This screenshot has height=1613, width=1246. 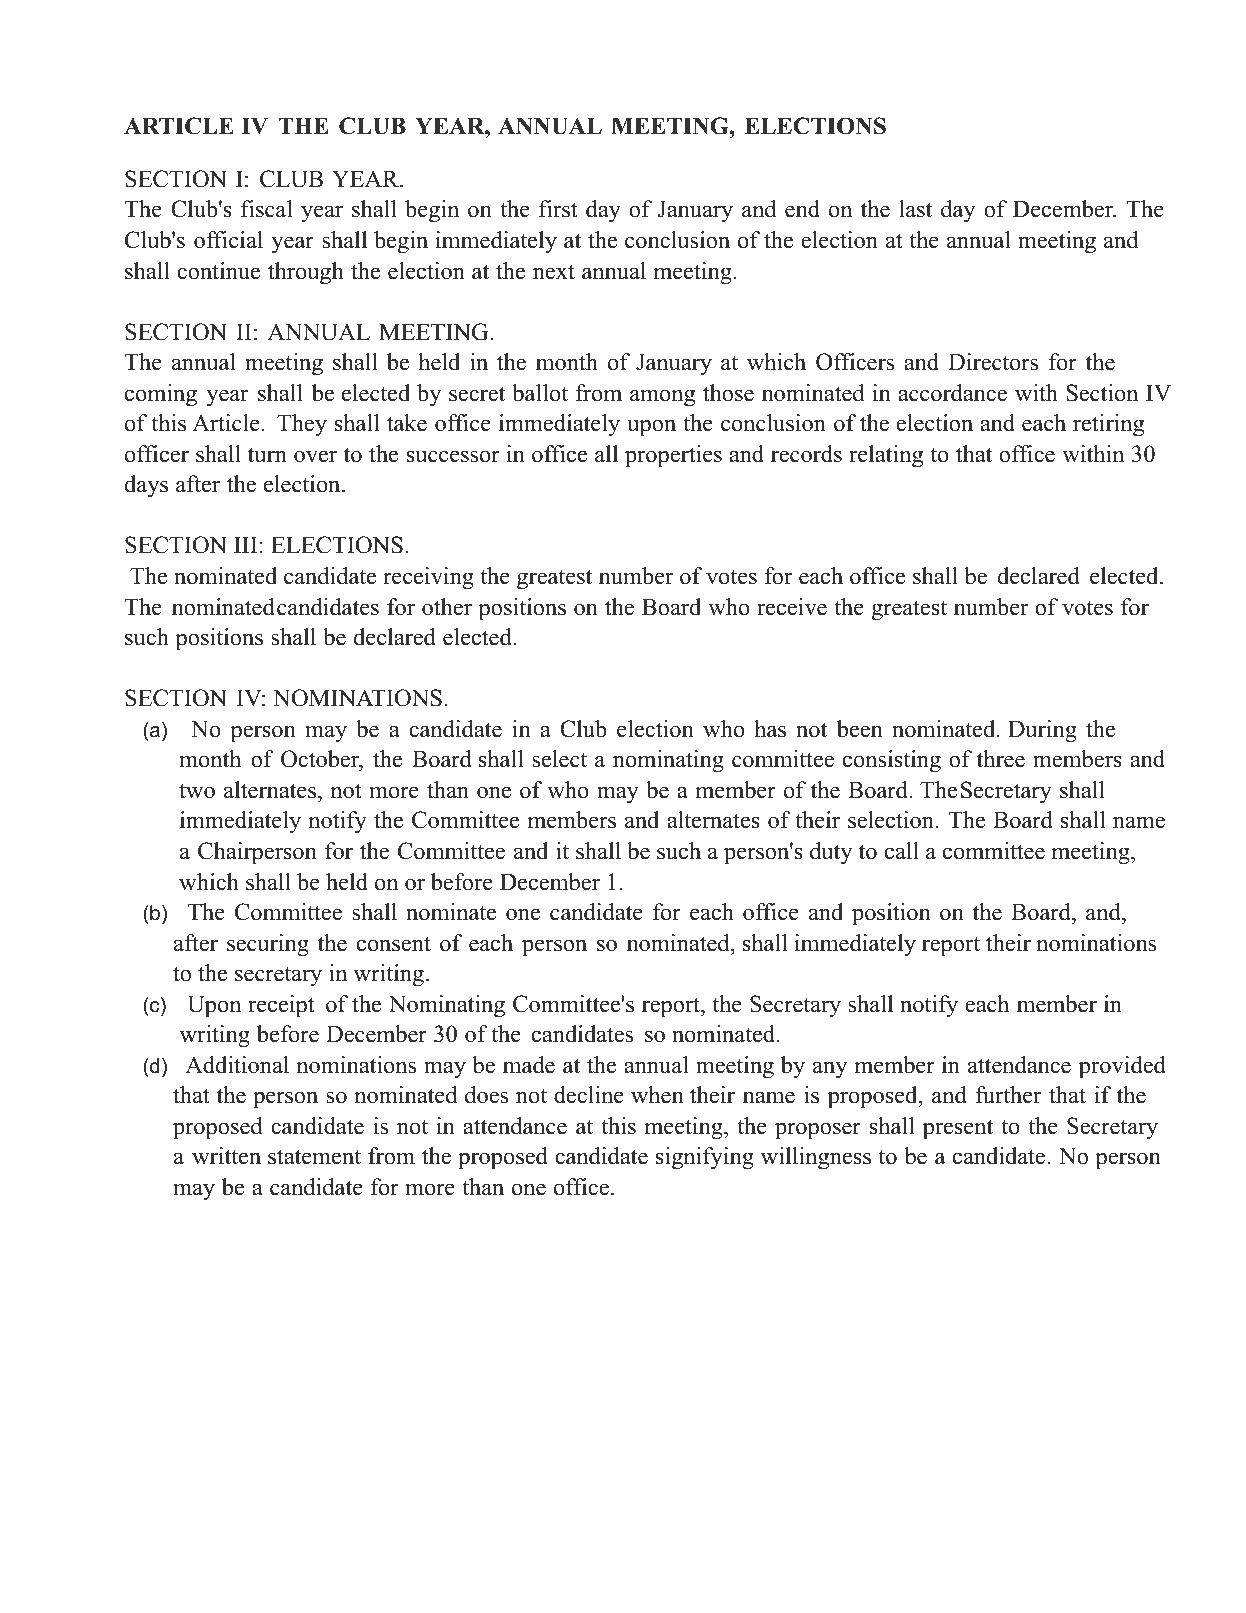 I want to click on present, so click(x=958, y=1129).
